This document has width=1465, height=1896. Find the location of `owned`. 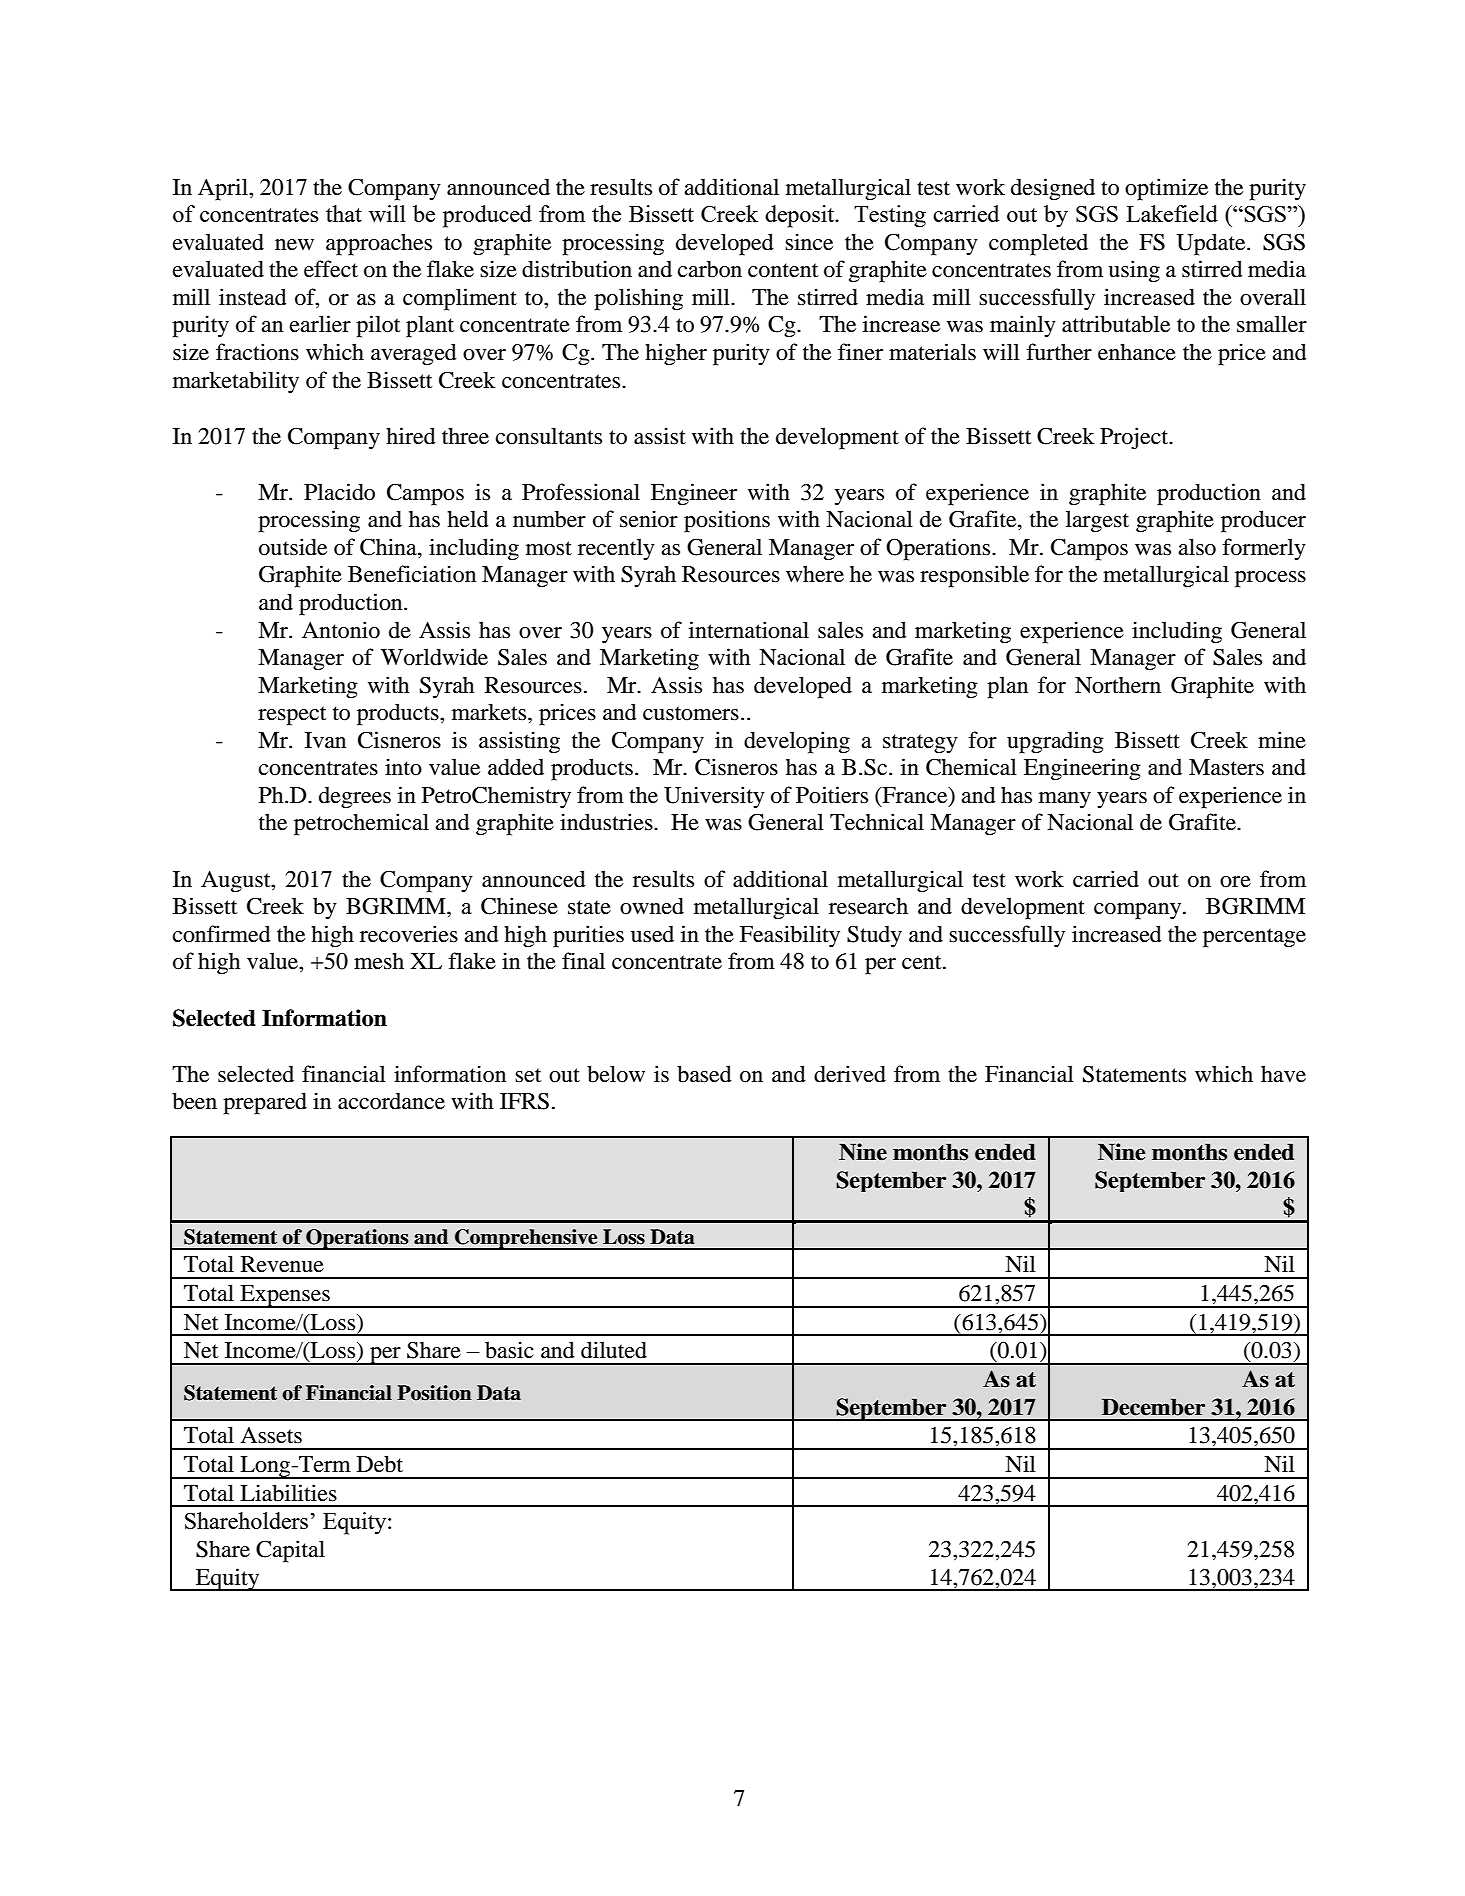

owned is located at coordinates (652, 906).
